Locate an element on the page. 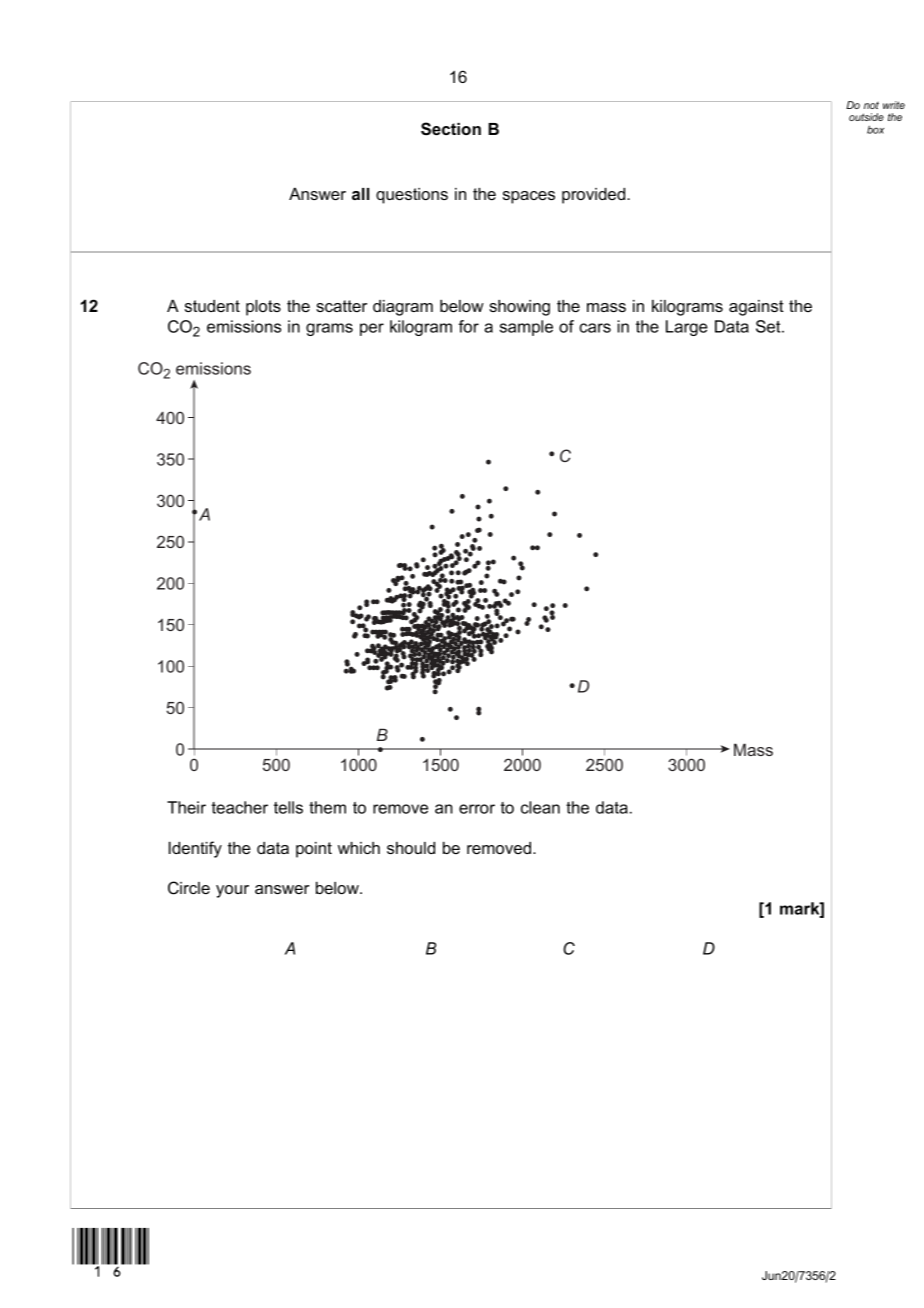  point is located at coordinates (314, 850).
